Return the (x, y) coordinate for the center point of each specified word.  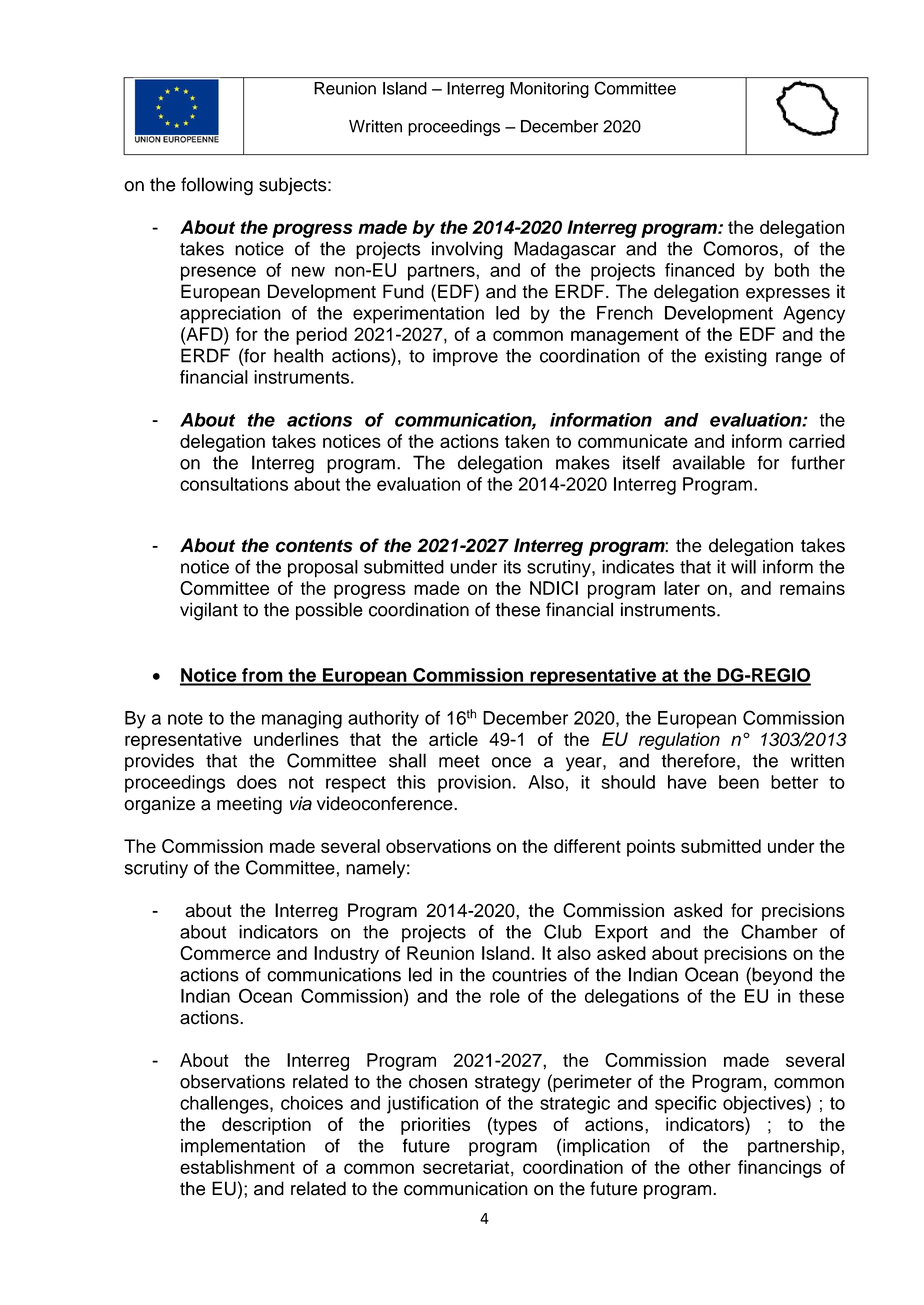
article (453, 739)
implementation (243, 1147)
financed (699, 270)
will (743, 567)
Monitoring (549, 90)
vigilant (209, 611)
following (217, 186)
